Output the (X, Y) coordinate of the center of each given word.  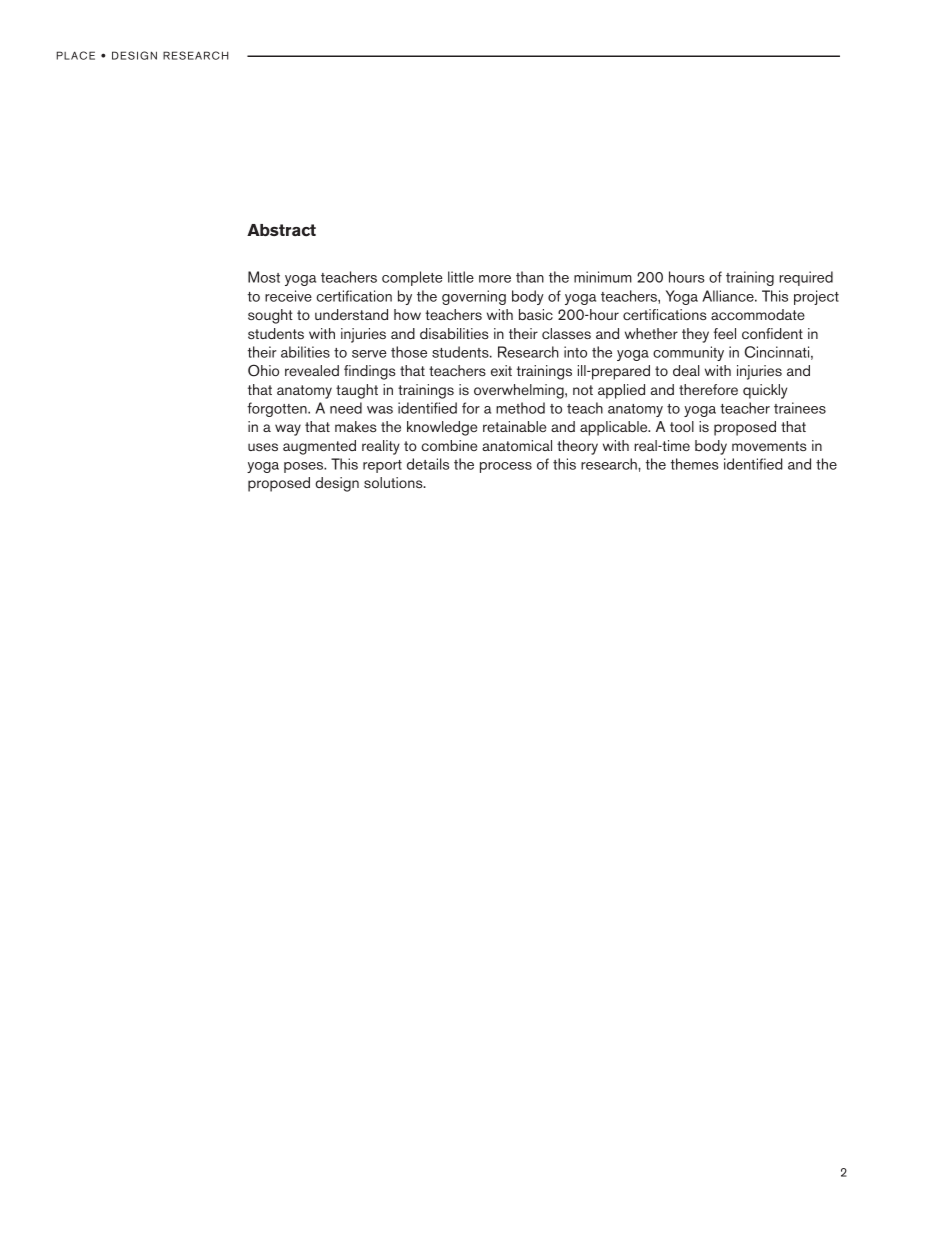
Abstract (281, 230)
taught (357, 391)
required (806, 278)
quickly (765, 391)
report (382, 466)
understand (351, 314)
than (530, 277)
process (506, 467)
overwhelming (520, 391)
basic (536, 314)
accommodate (758, 314)
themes (695, 464)
